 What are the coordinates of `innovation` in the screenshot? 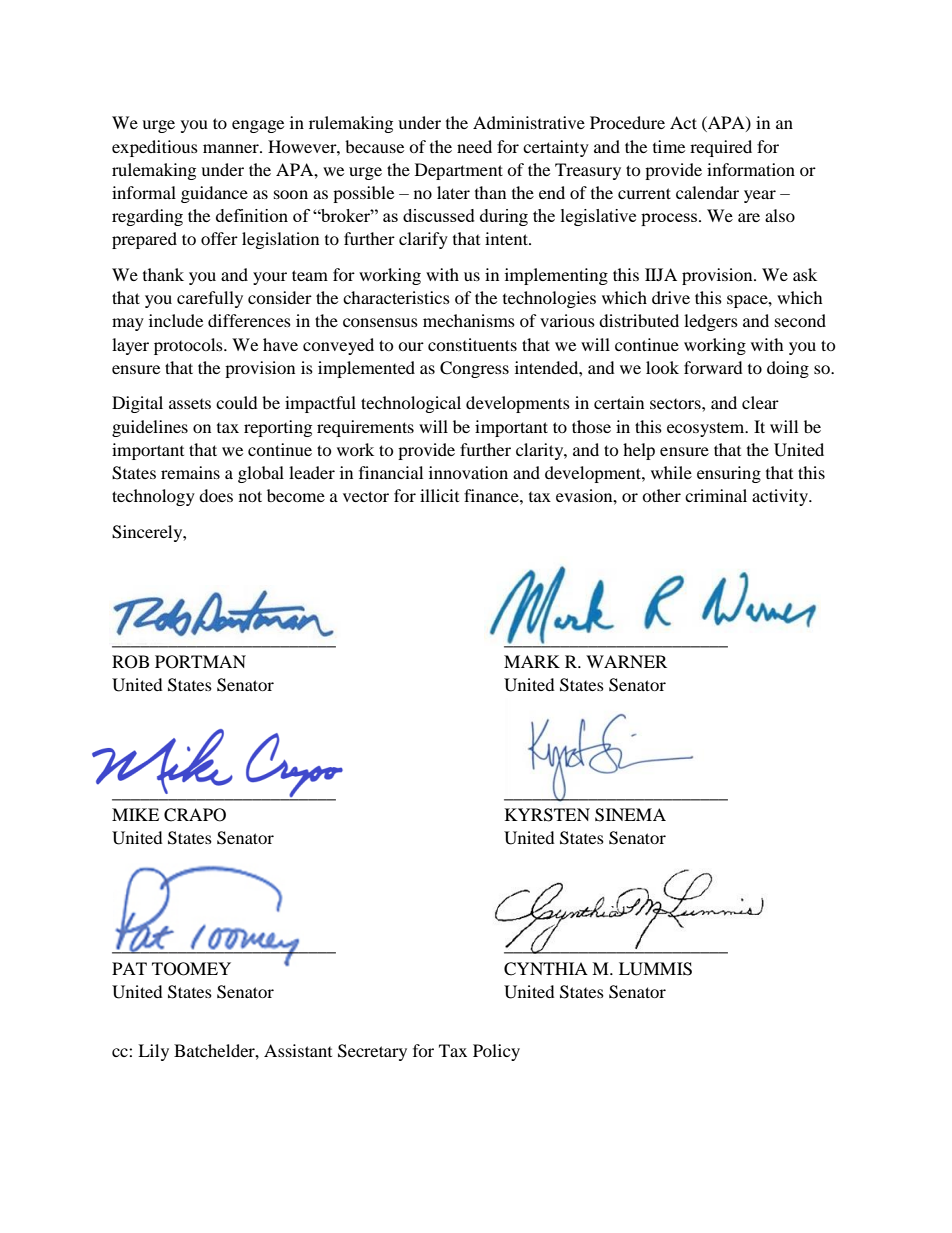 It's located at (468, 472).
